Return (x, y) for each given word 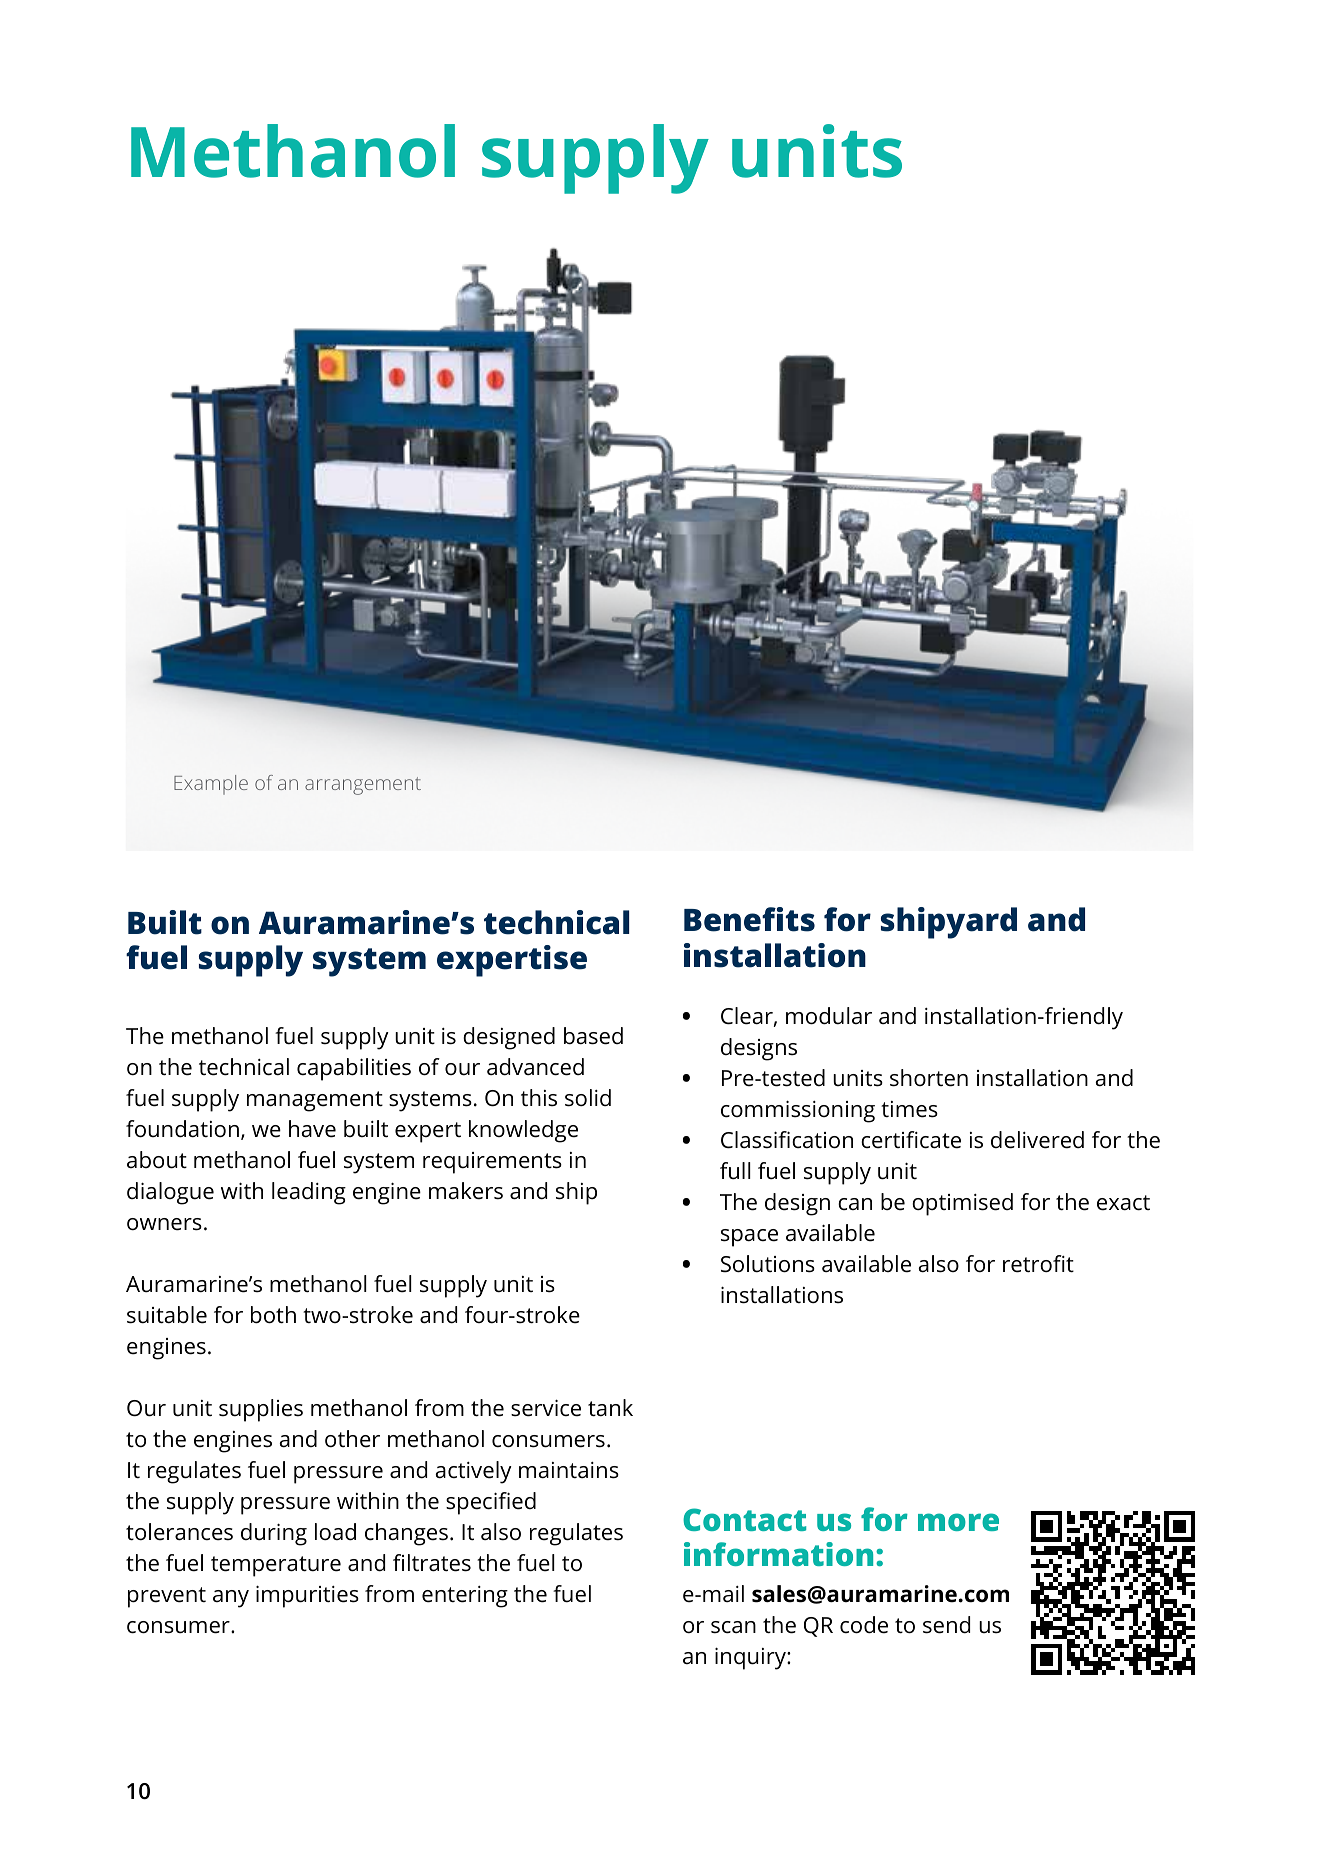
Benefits (749, 919)
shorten (929, 1078)
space (749, 1238)
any (231, 1599)
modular (829, 1016)
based (593, 1036)
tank (610, 1407)
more (958, 1522)
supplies (261, 1410)
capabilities (354, 1069)
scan (733, 1627)
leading (309, 1193)
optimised (962, 1204)
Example (211, 785)
